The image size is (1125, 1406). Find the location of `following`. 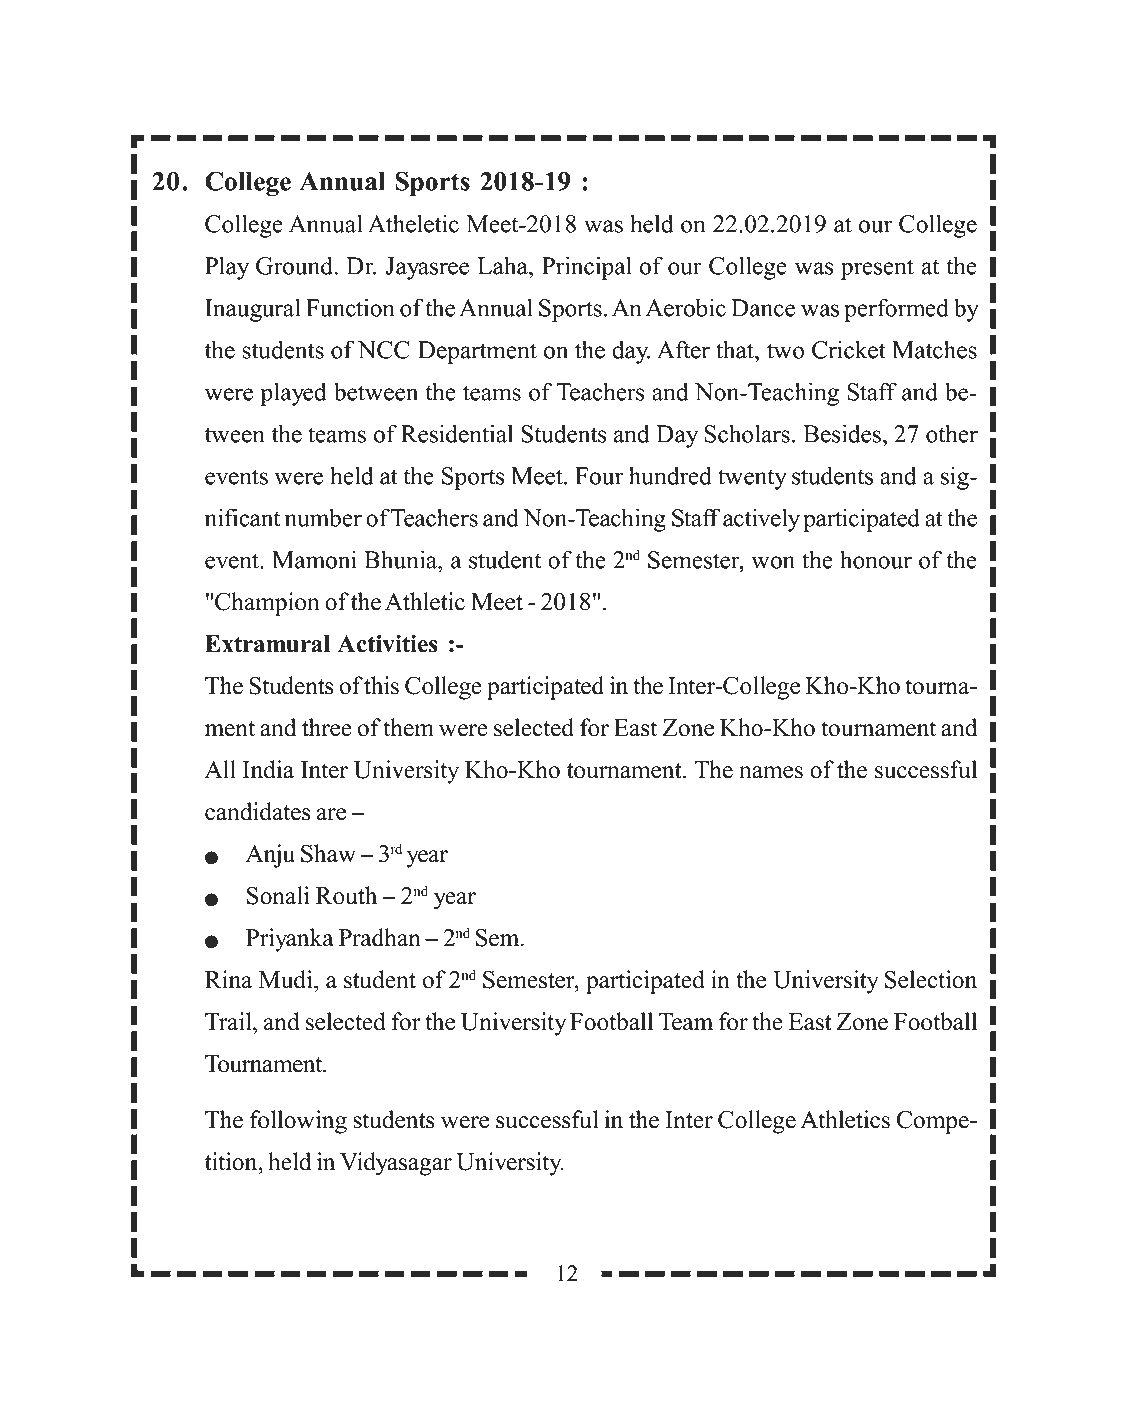

following is located at coordinates (298, 1122).
